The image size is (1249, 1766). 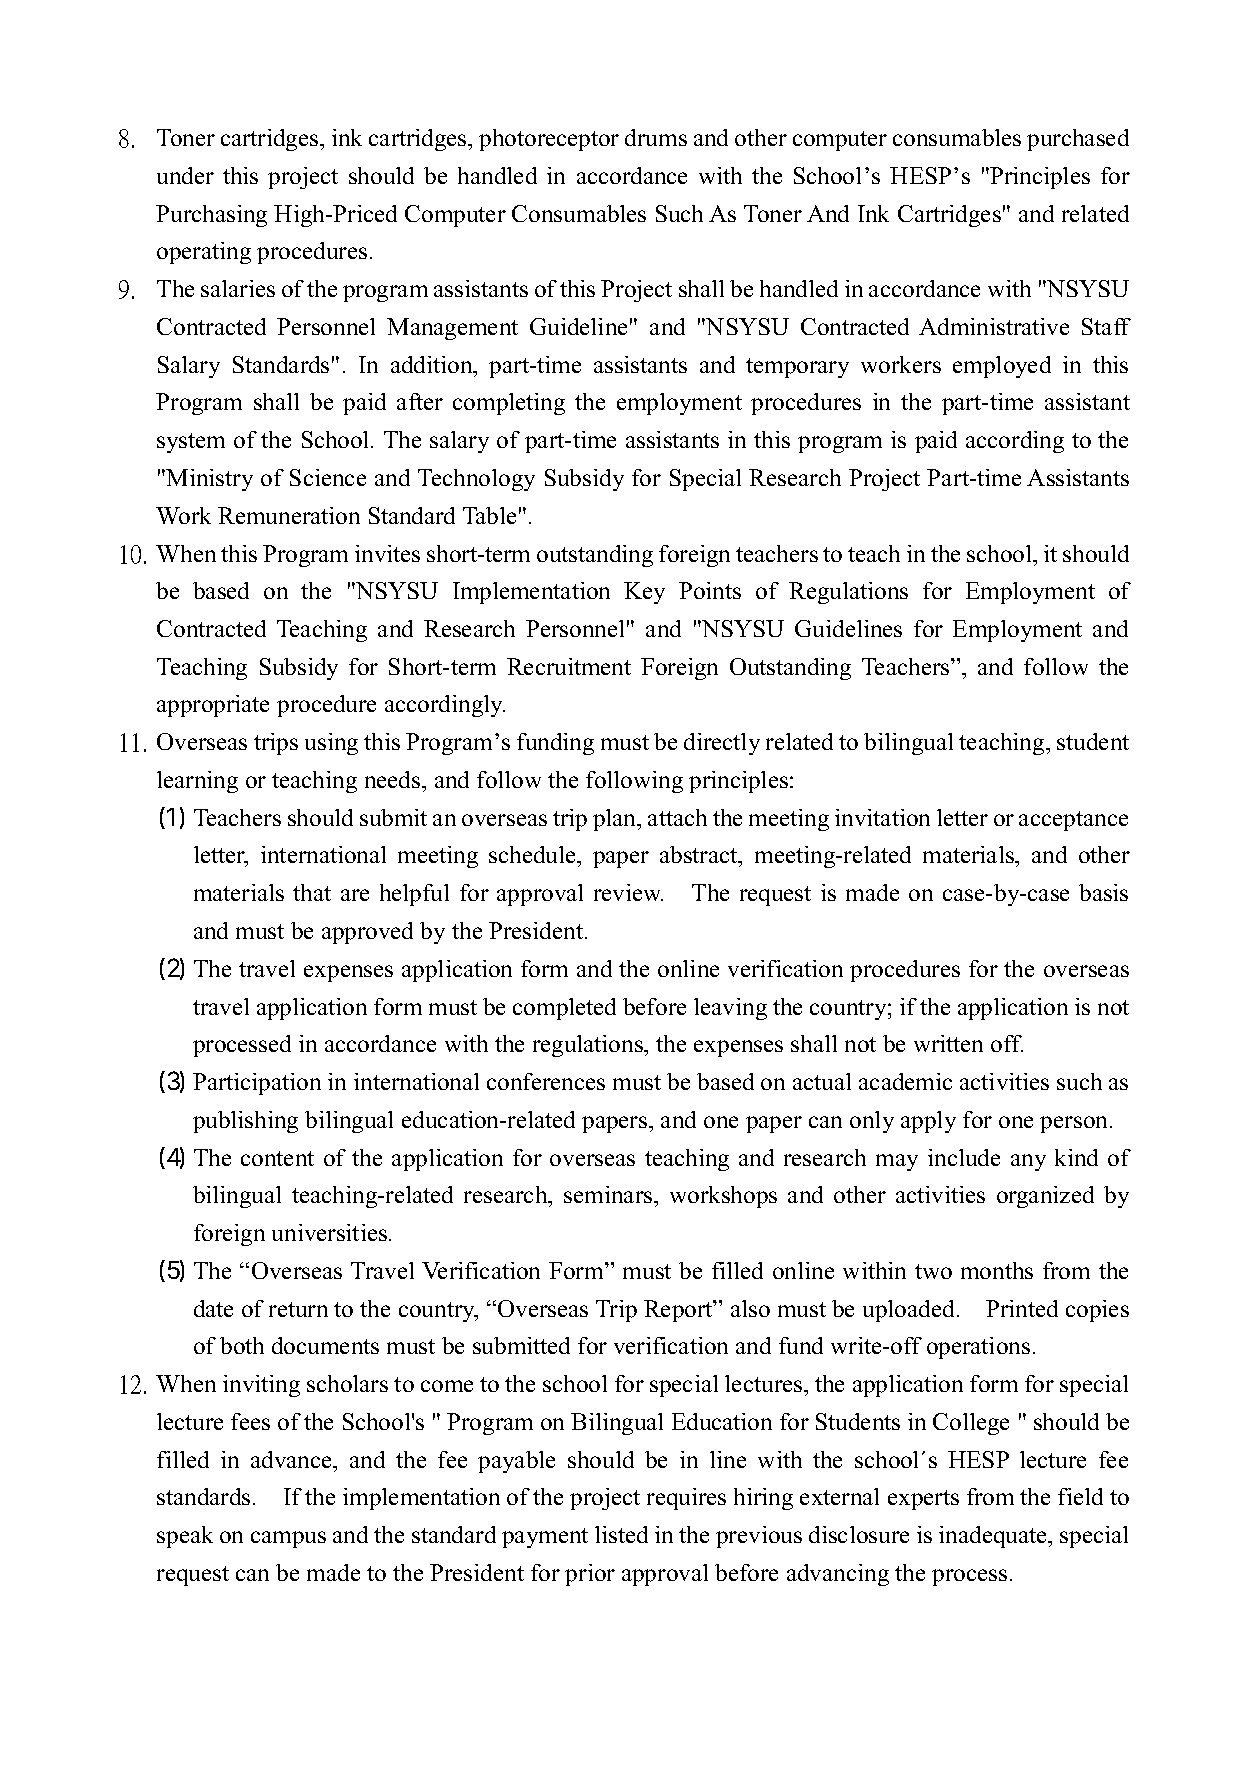 I want to click on organized, so click(x=1045, y=1197).
